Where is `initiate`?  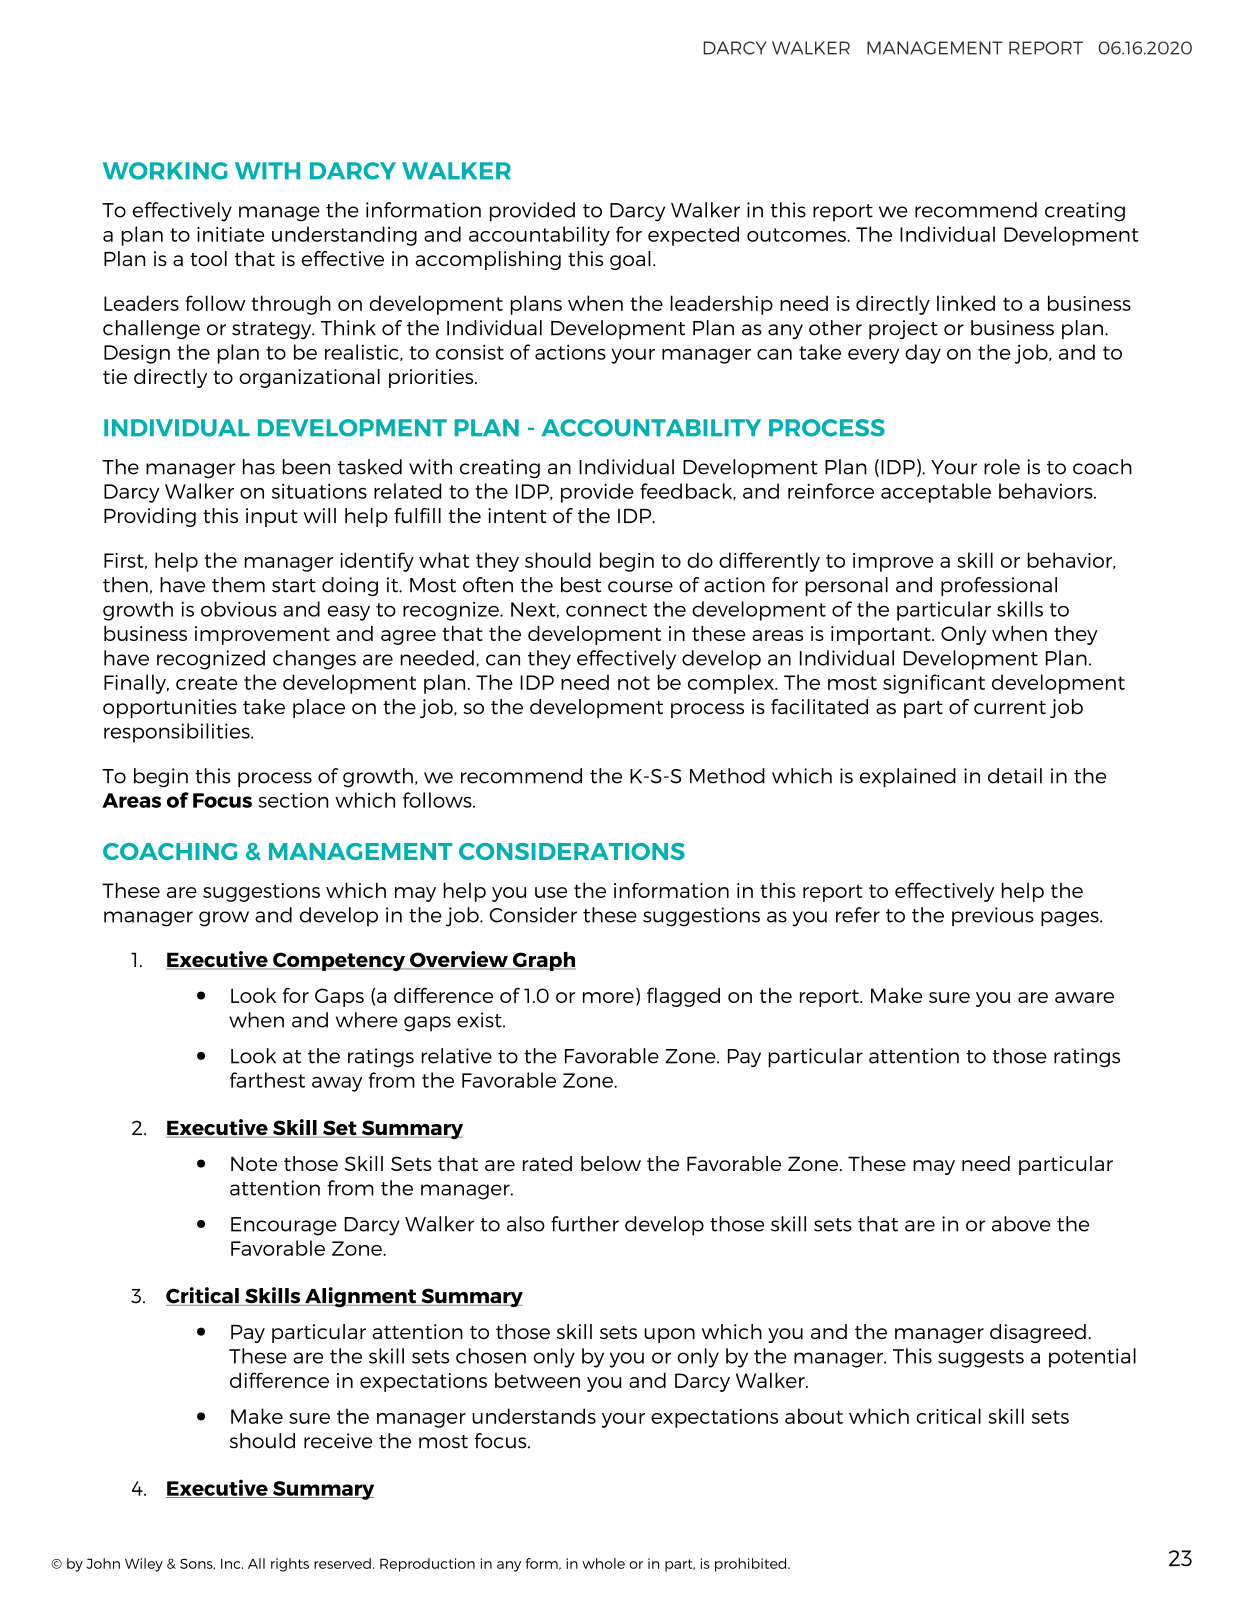 initiate is located at coordinates (230, 234).
